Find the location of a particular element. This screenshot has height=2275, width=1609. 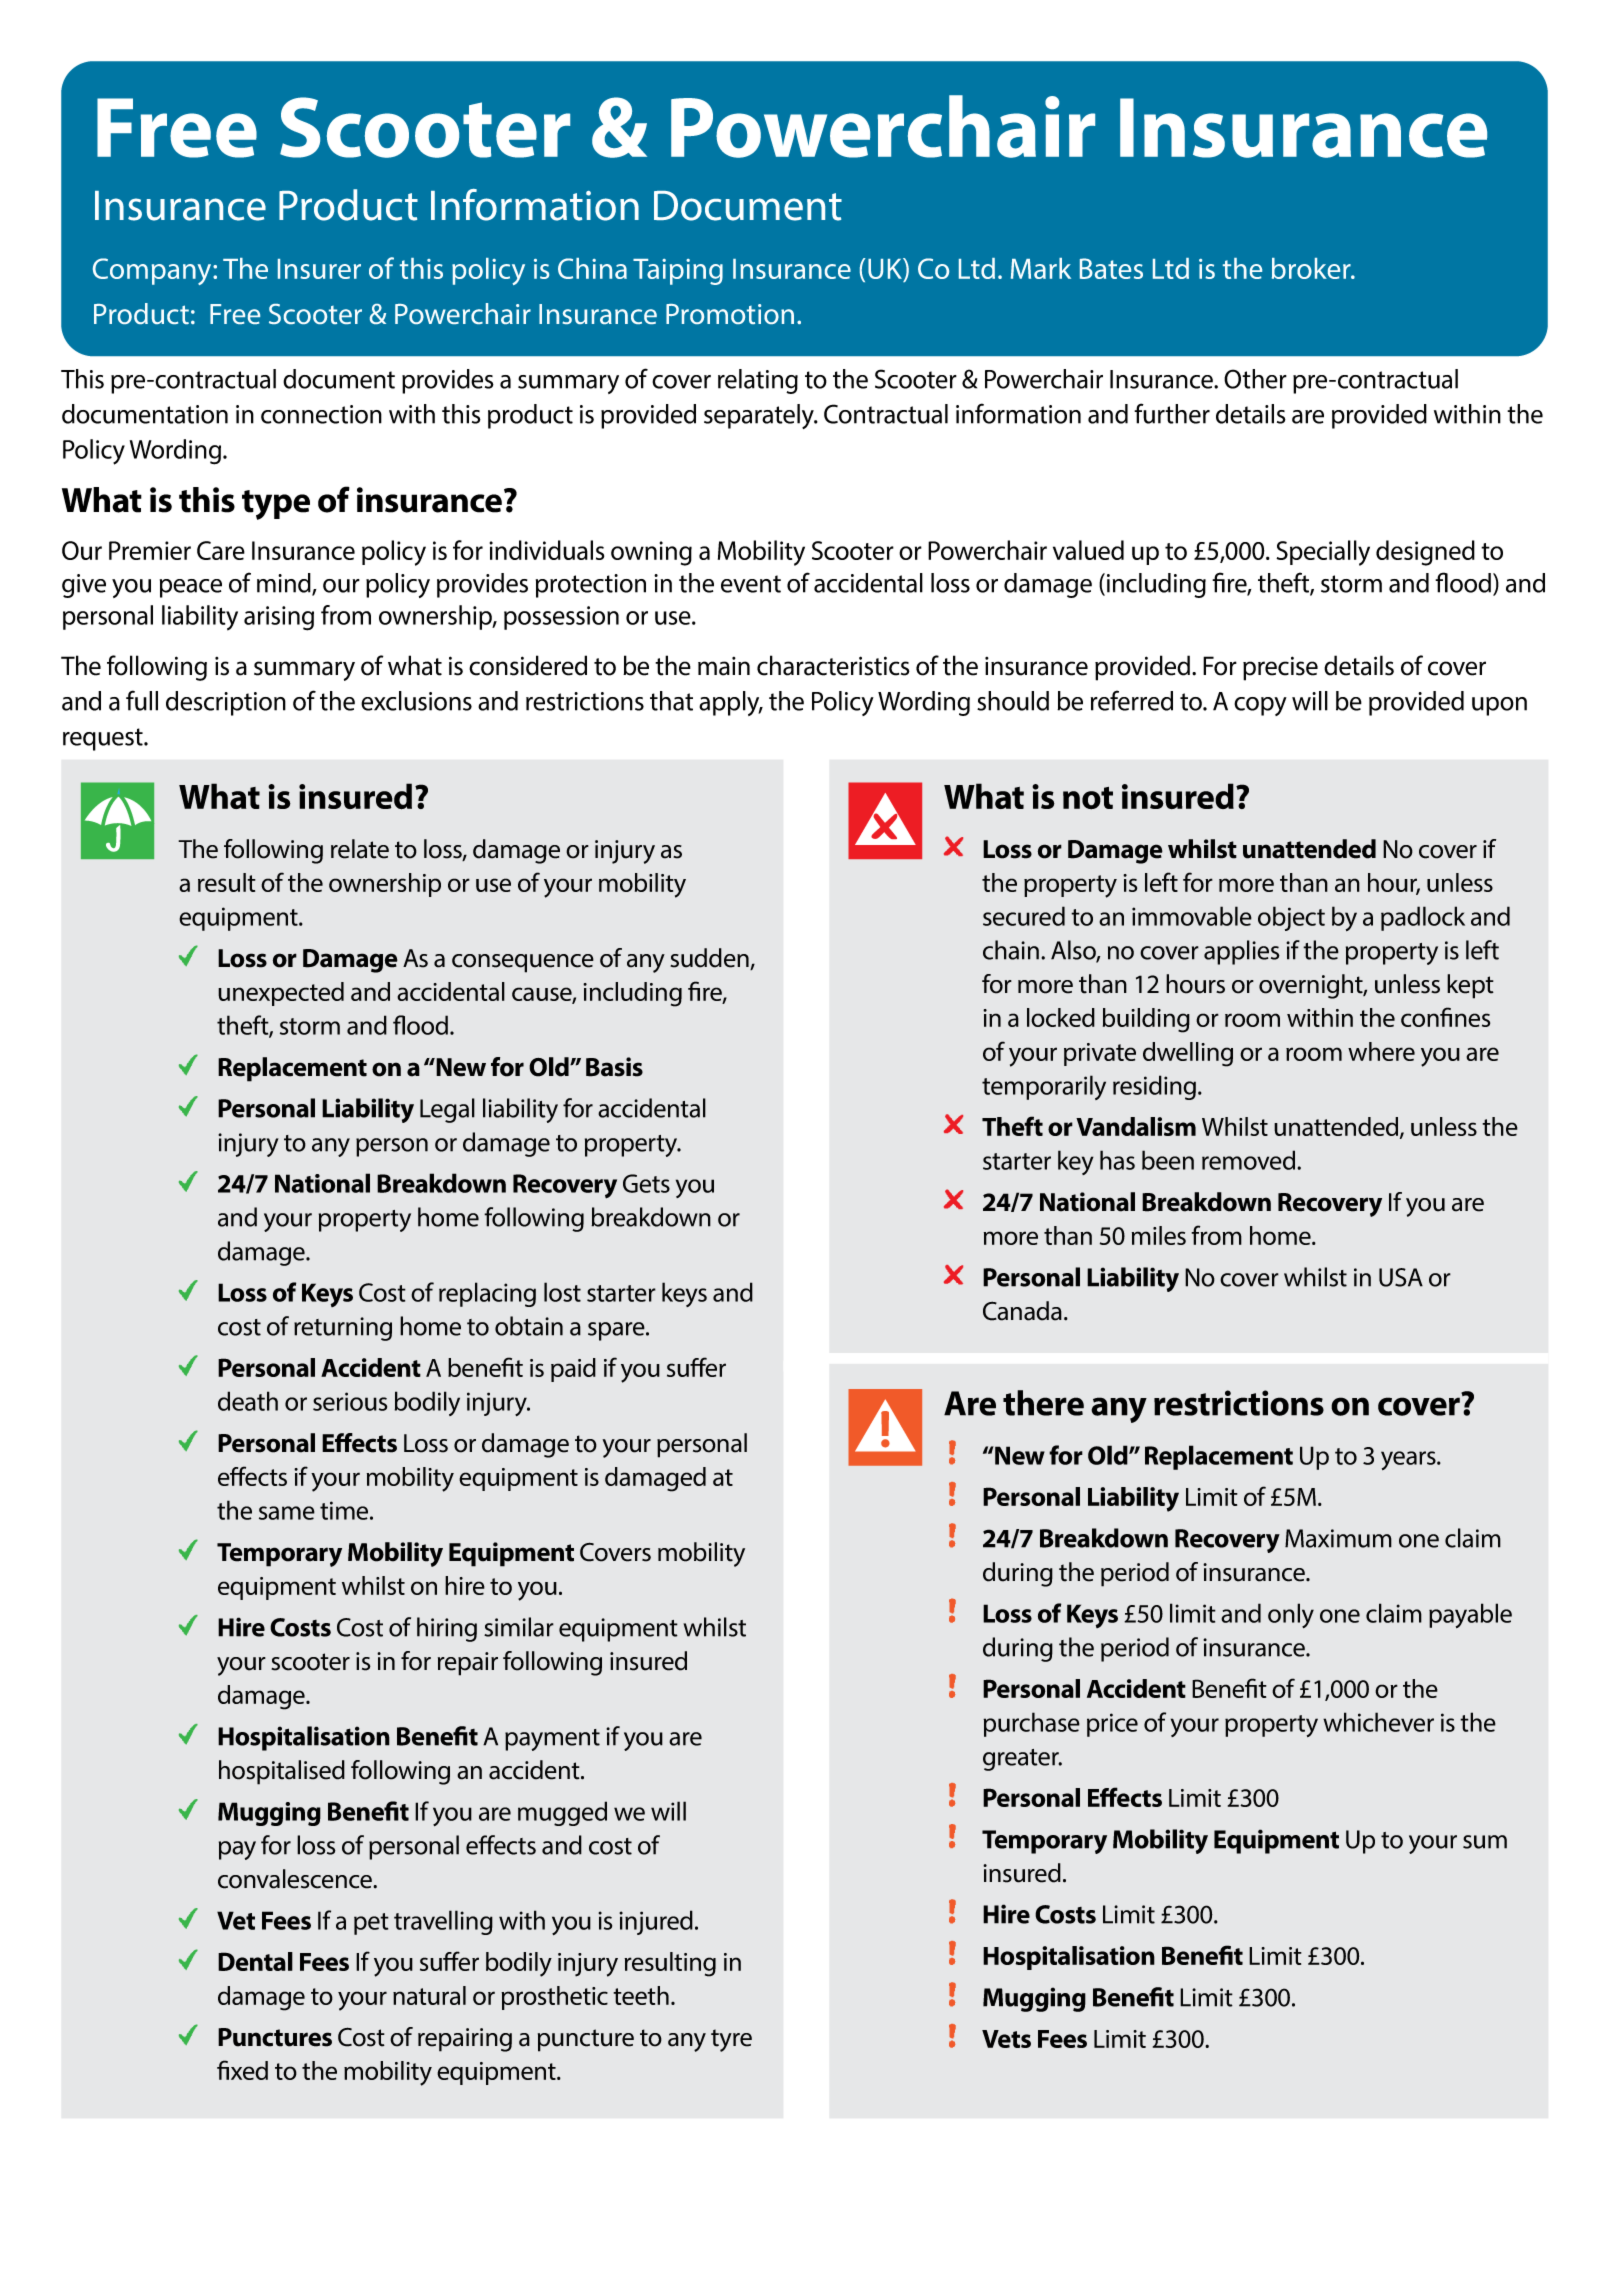

fixed is located at coordinates (242, 2070).
